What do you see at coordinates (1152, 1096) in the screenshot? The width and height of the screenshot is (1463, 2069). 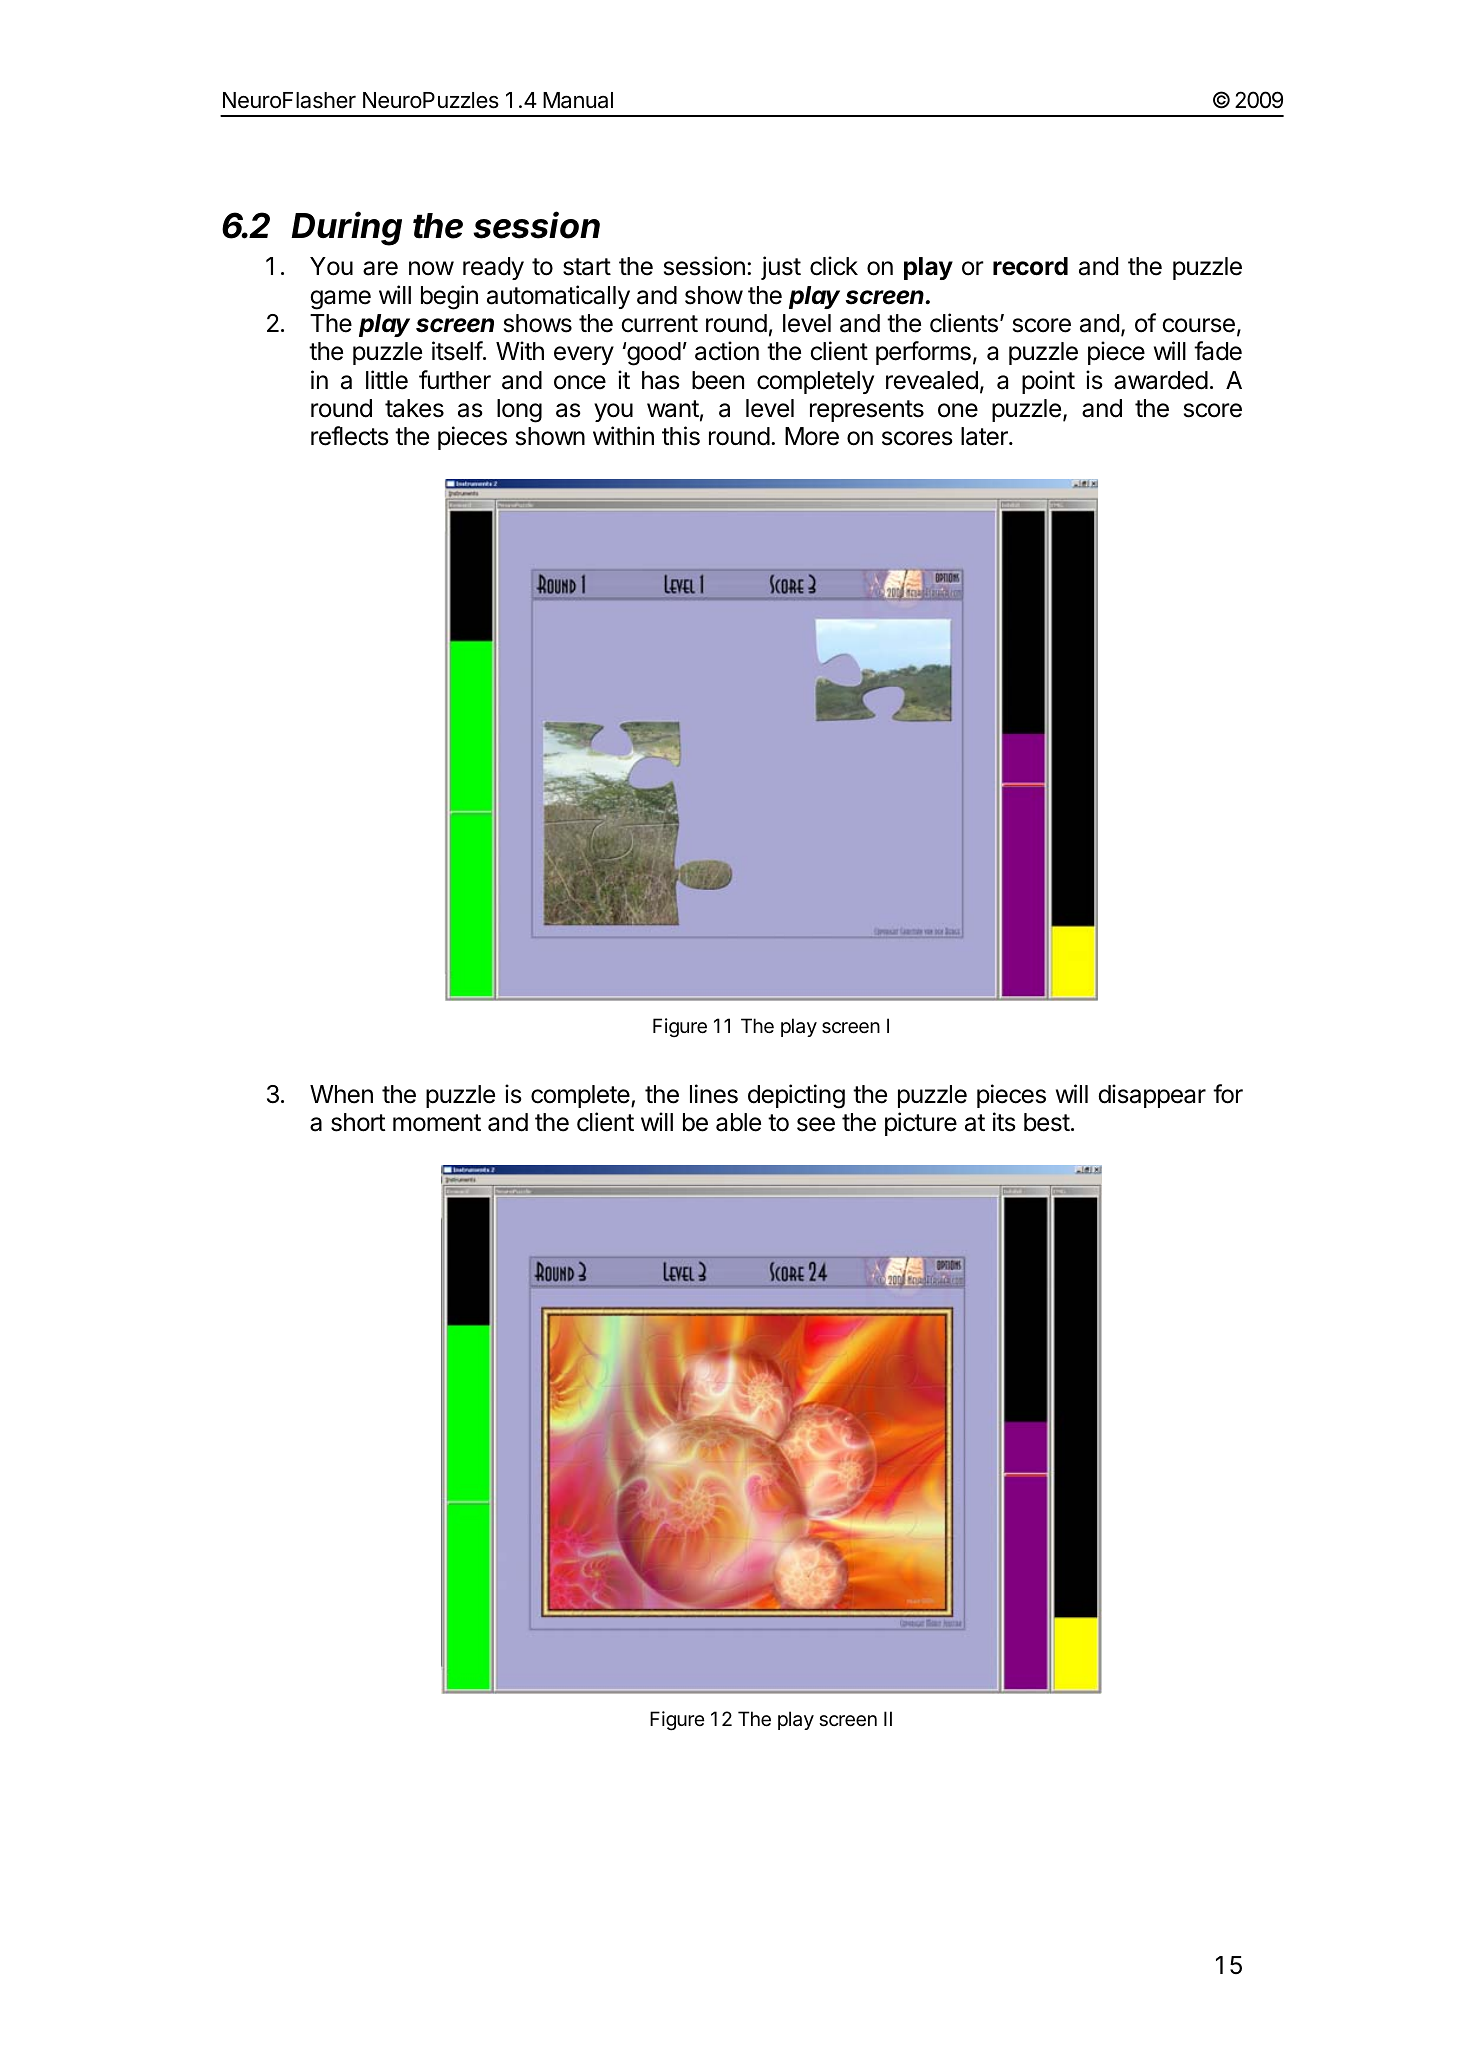 I see `disappear` at bounding box center [1152, 1096].
